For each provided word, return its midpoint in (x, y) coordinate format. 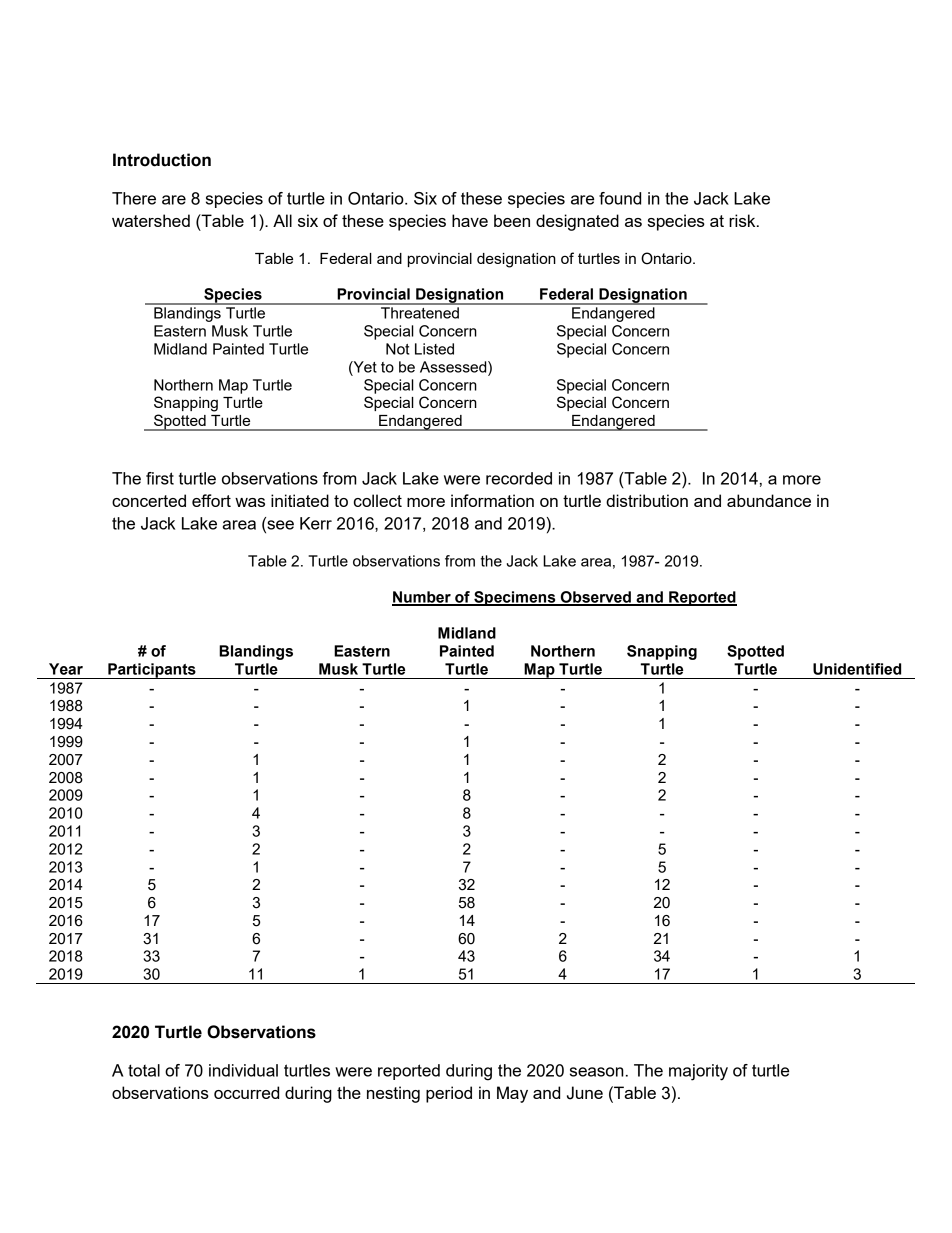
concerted (149, 500)
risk (743, 220)
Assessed (454, 367)
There (134, 198)
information (492, 500)
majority (698, 1072)
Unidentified (857, 669)
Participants (152, 671)
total (144, 1070)
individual (243, 1070)
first (160, 478)
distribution (647, 500)
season (597, 1072)
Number (422, 598)
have (470, 220)
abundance (769, 500)
